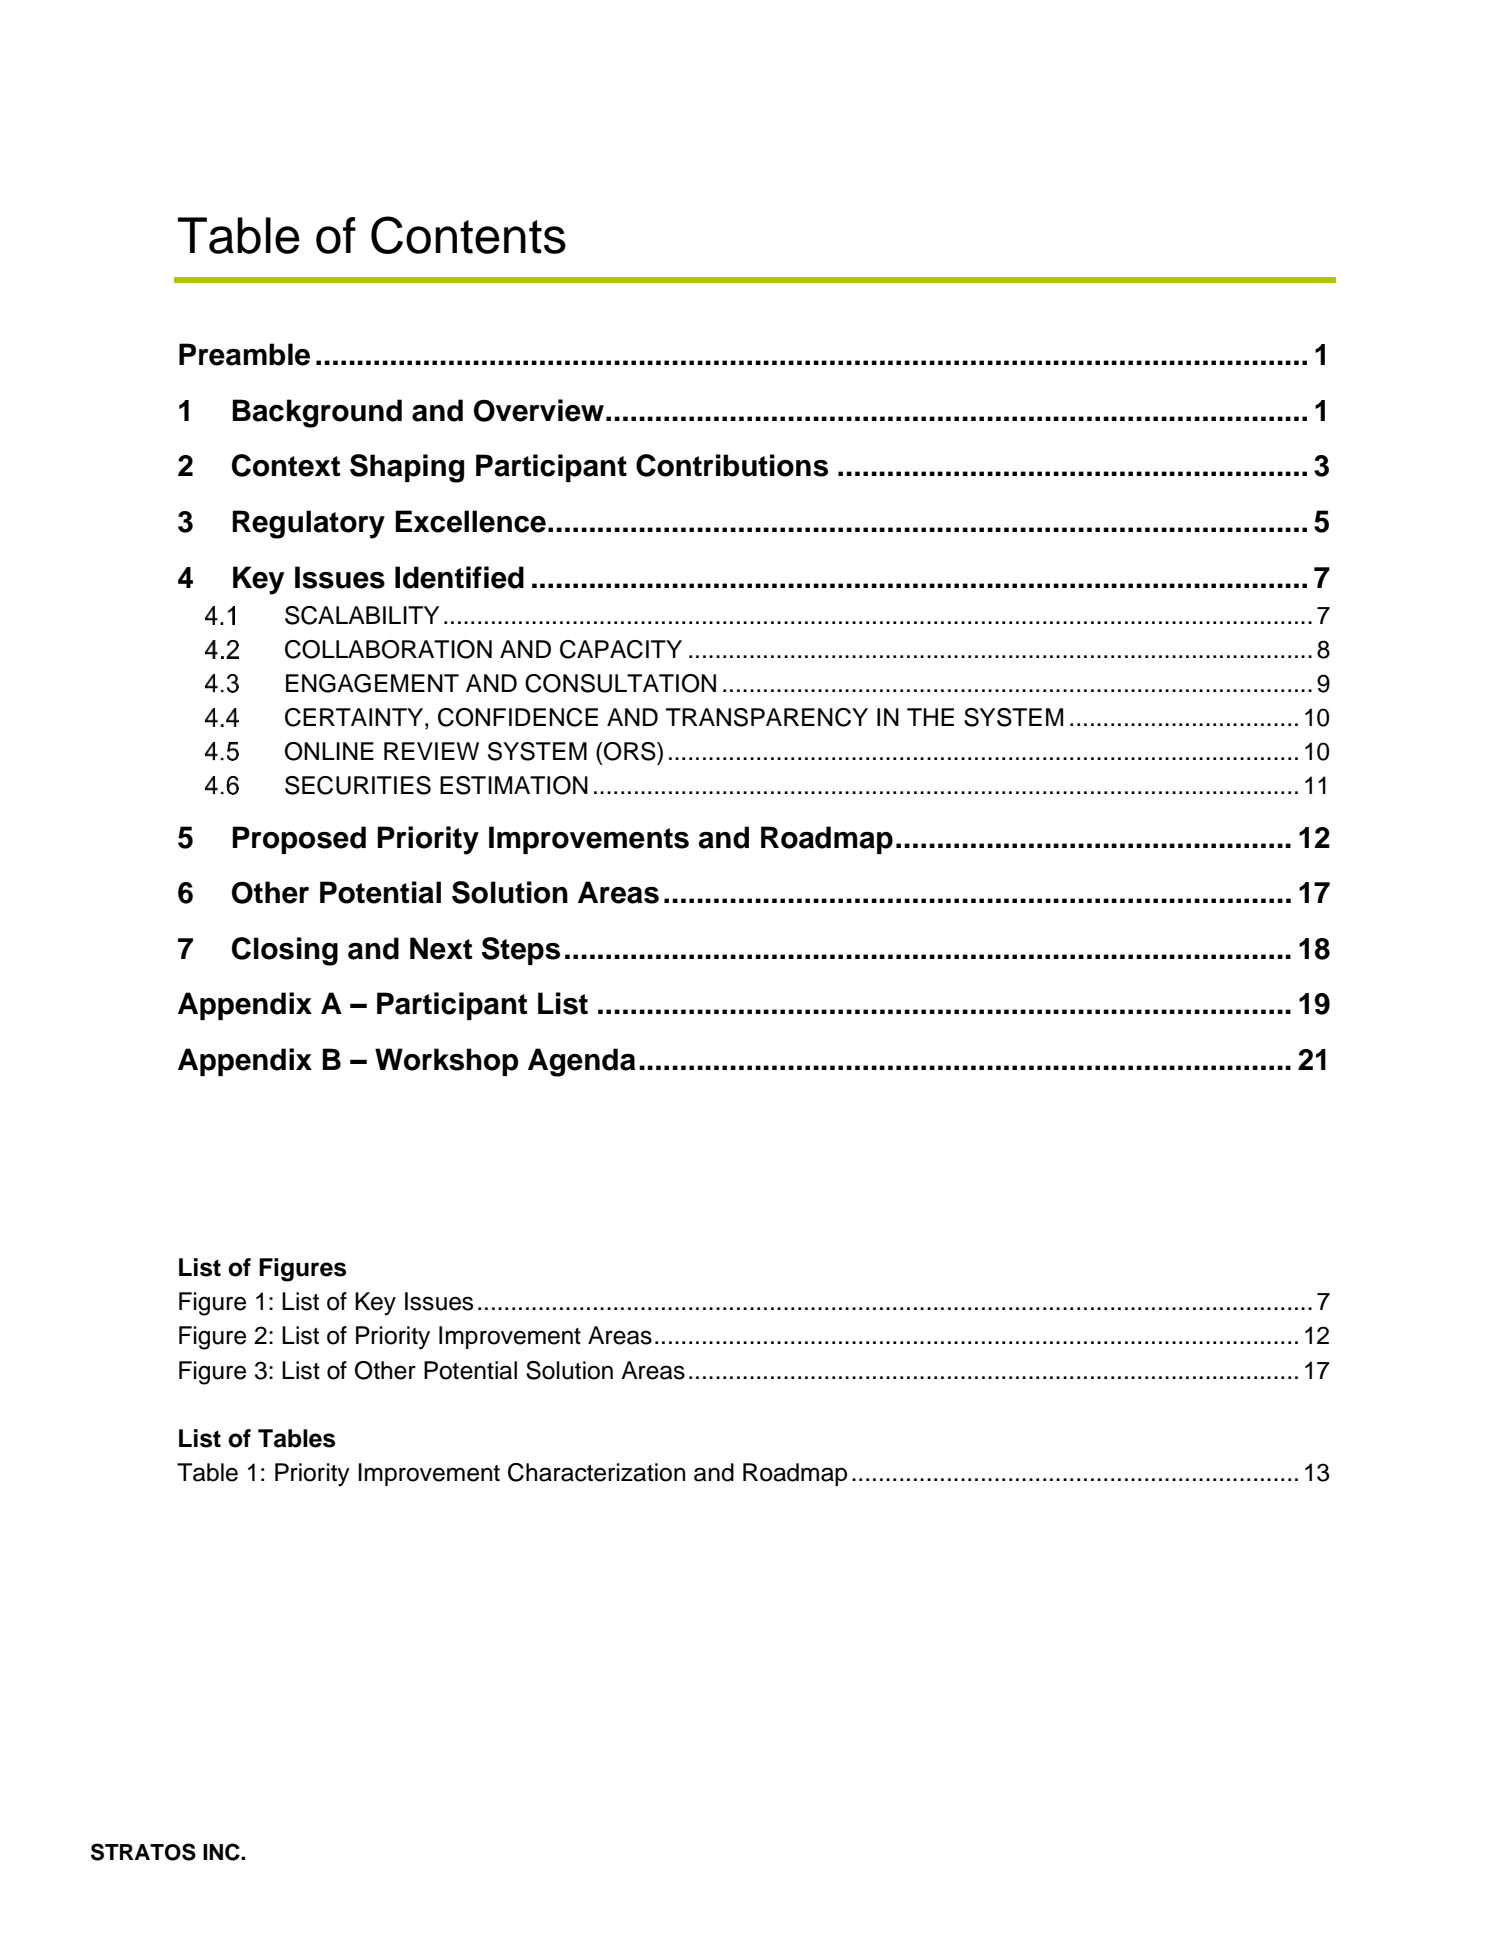 This image has width=1509, height=1953. Describe the element at coordinates (317, 413) in the image. I see `Background` at that location.
